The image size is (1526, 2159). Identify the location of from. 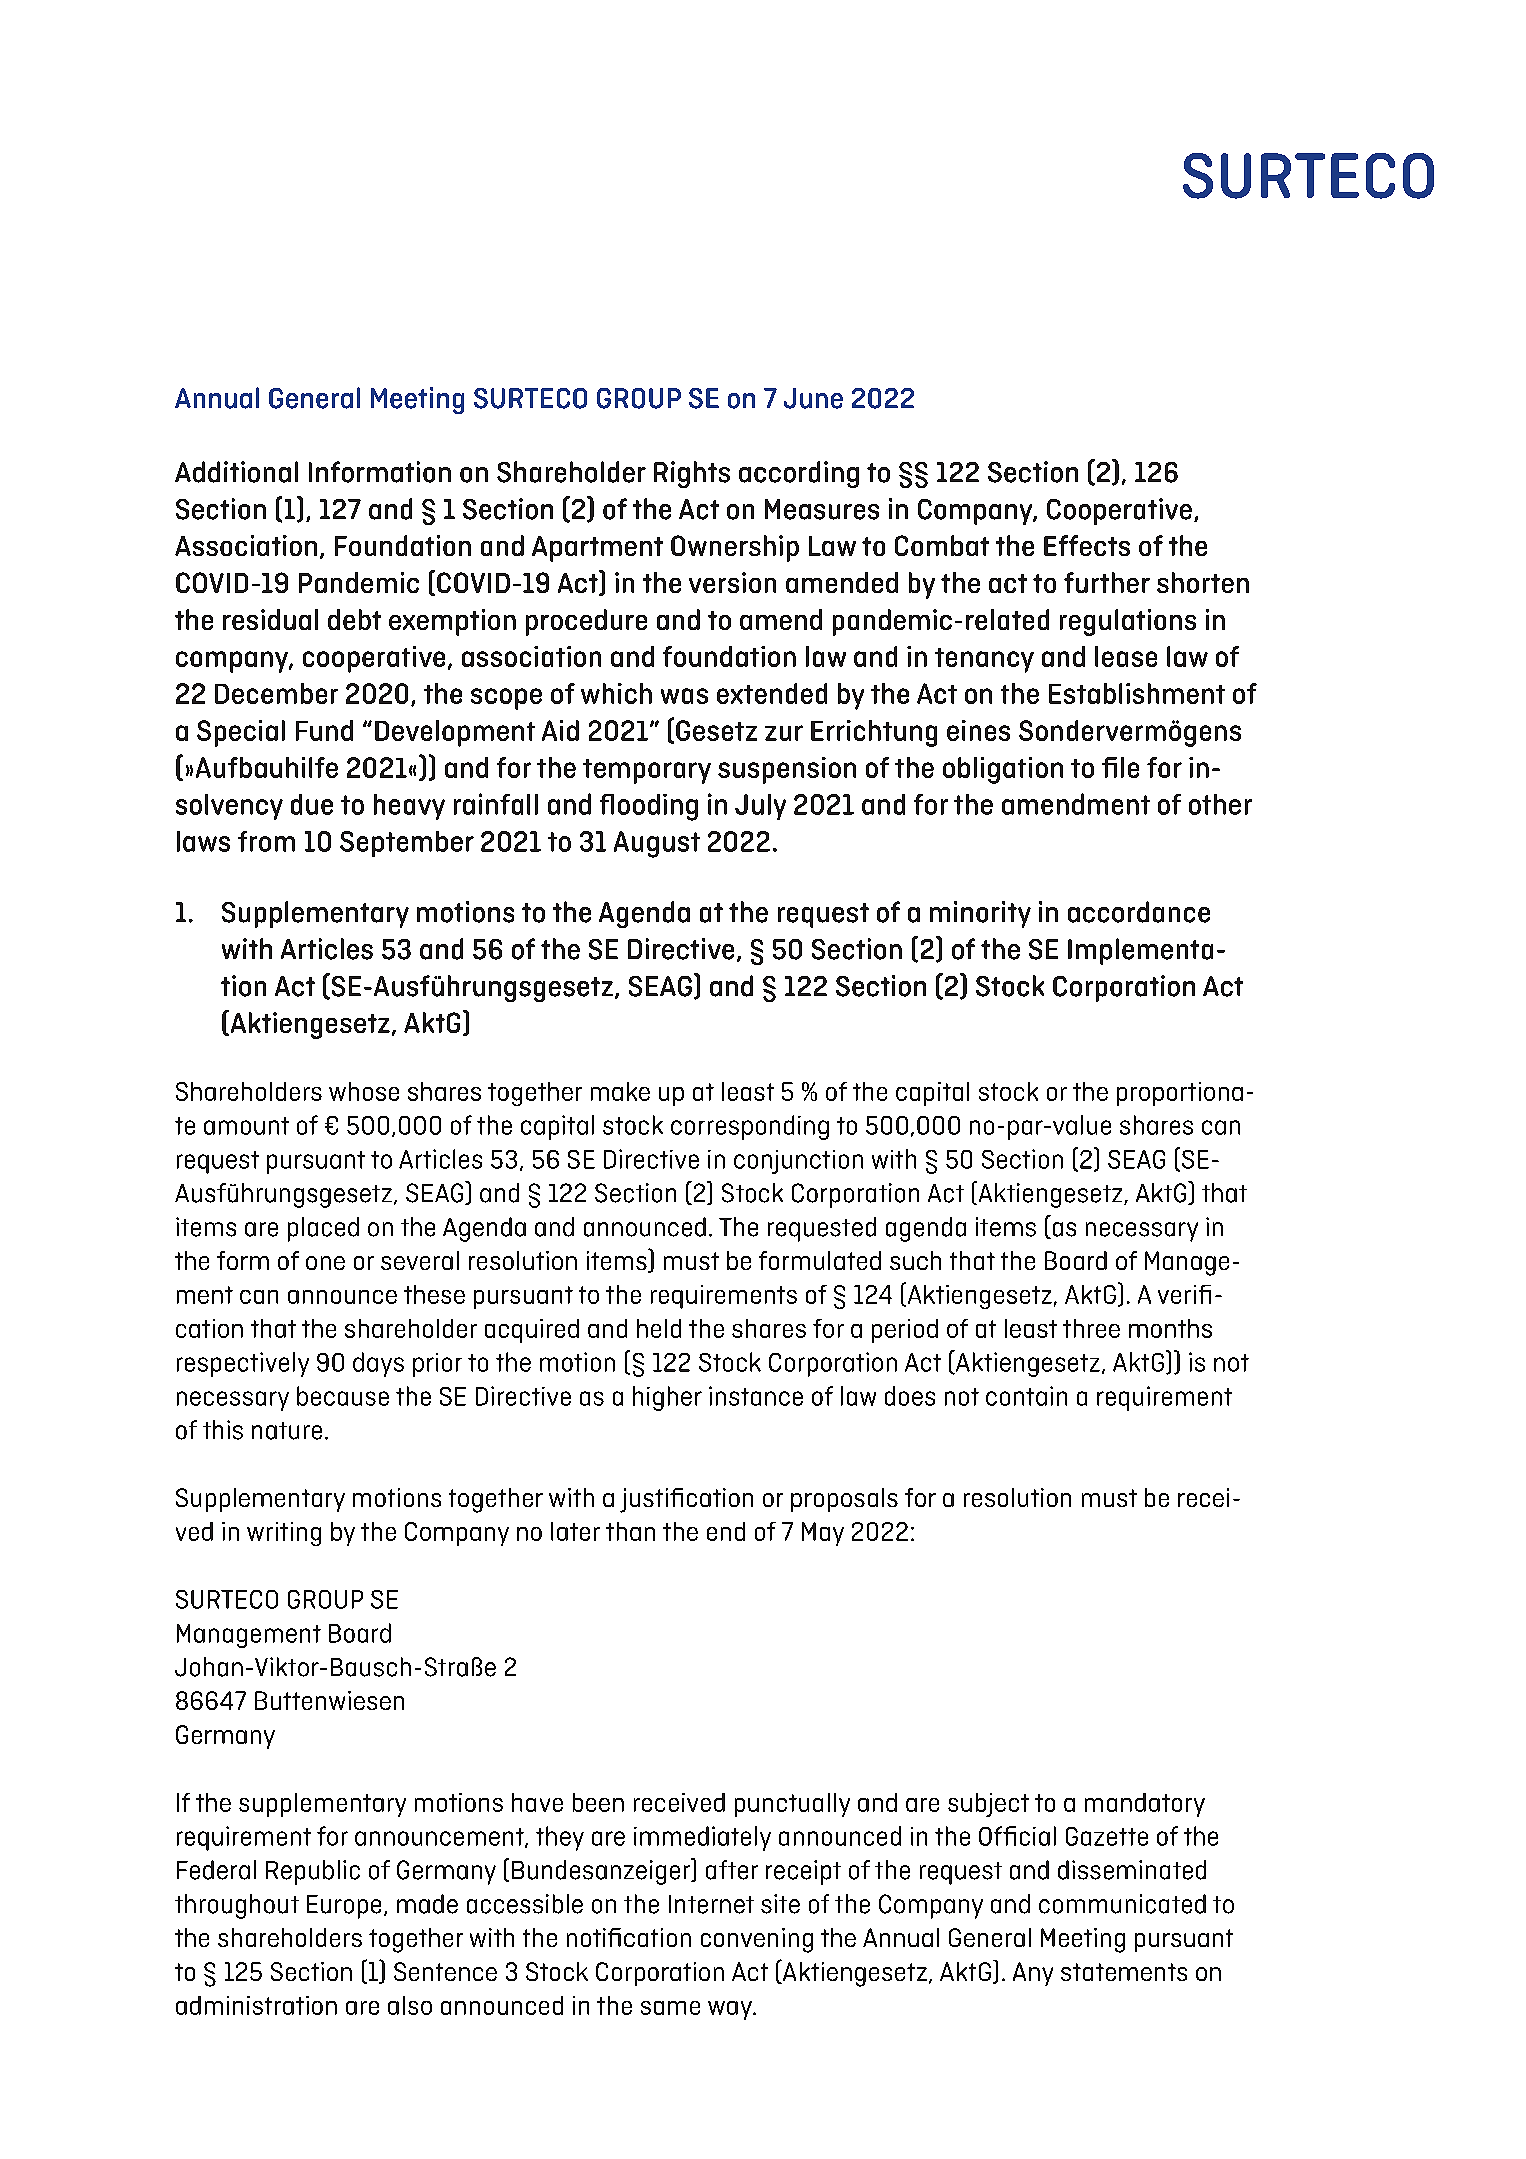
(266, 841).
